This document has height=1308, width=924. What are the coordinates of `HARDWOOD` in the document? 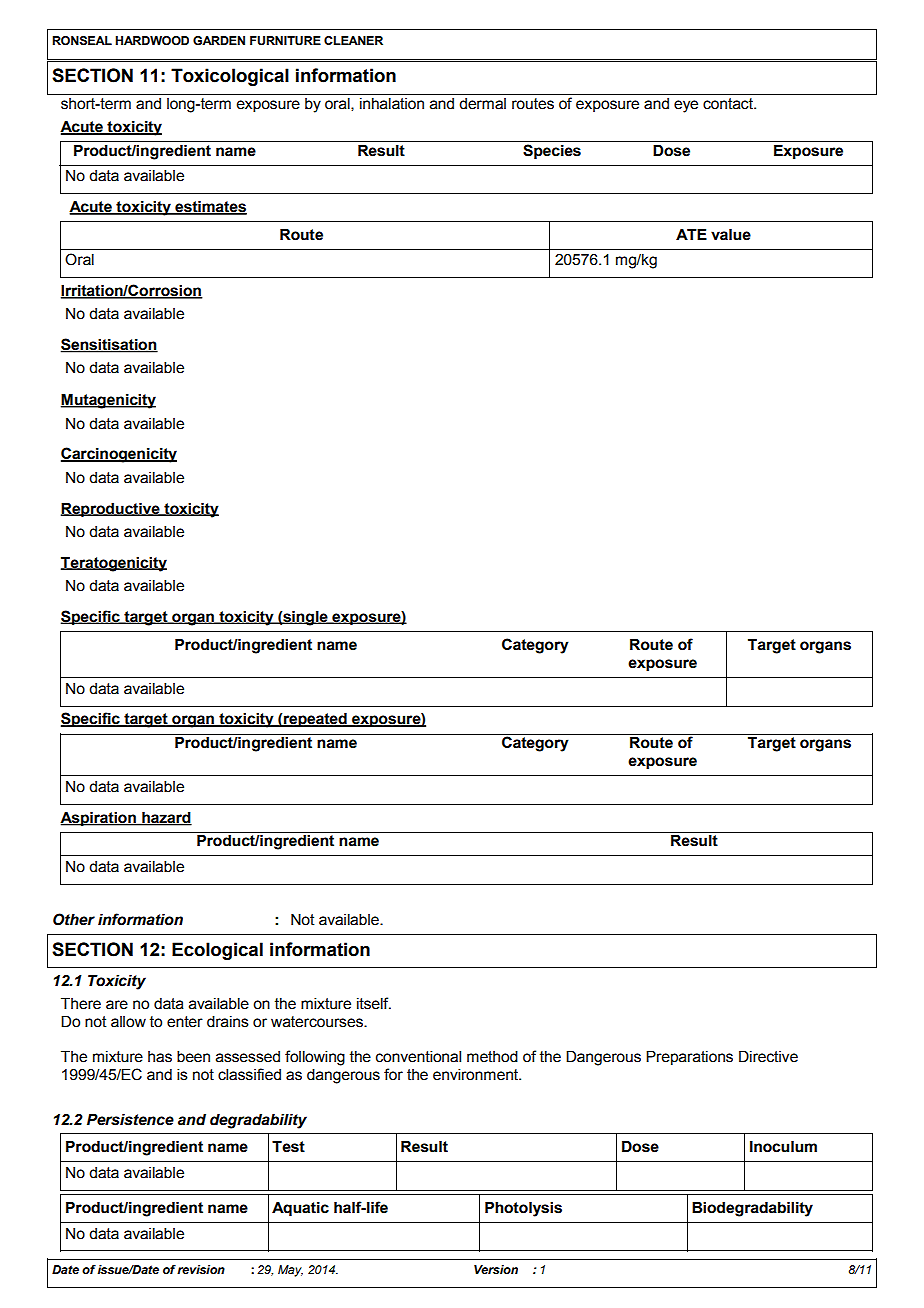 It's located at (152, 40).
